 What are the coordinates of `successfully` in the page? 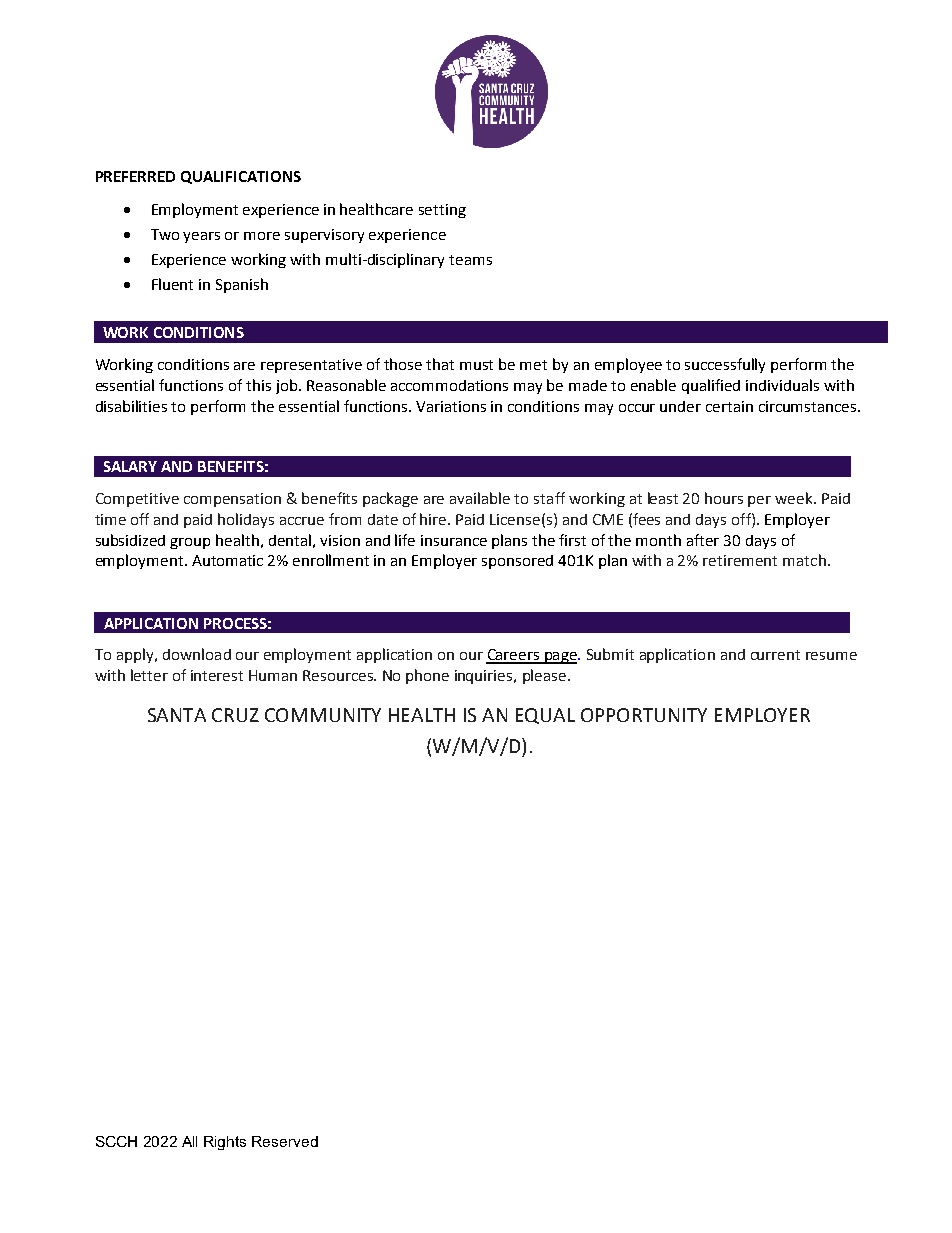 It's located at (725, 365).
